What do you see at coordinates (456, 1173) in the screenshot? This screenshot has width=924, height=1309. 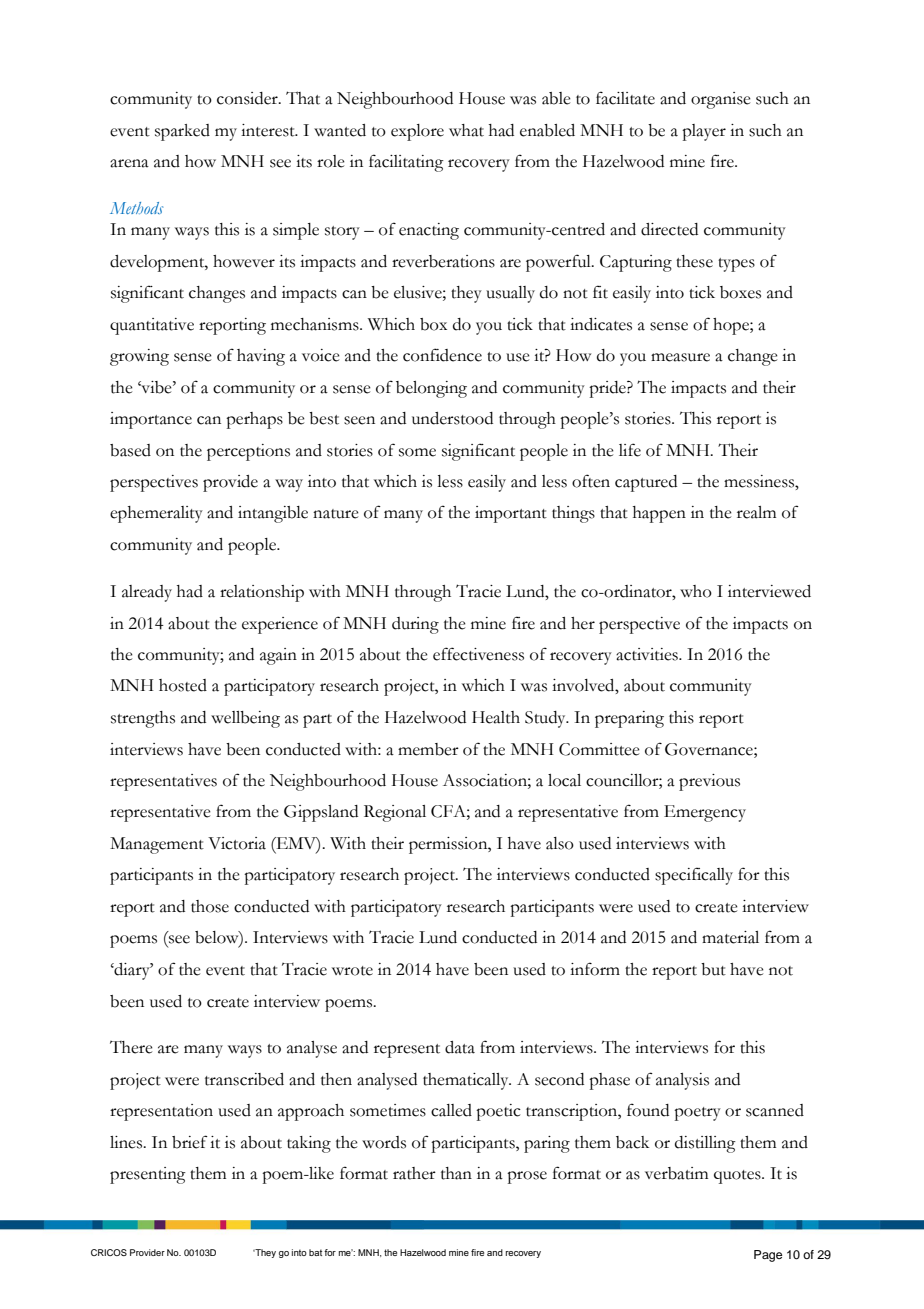 I see `than` at bounding box center [456, 1173].
